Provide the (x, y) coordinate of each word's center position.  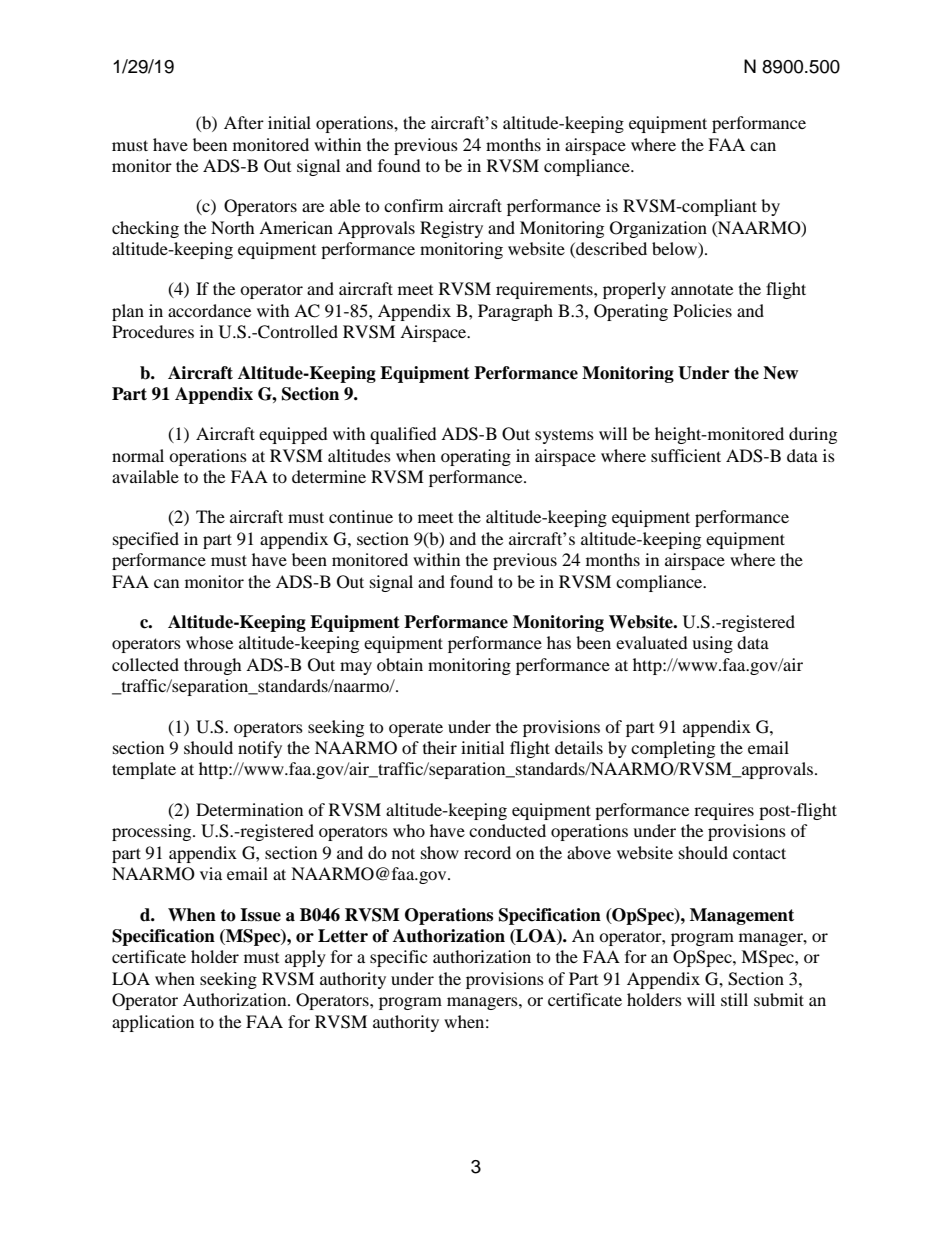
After (244, 122)
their (440, 747)
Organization (658, 229)
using (712, 644)
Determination (249, 809)
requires (724, 811)
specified (146, 540)
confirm (413, 205)
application (153, 1023)
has (559, 642)
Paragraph (515, 312)
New (780, 373)
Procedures (153, 331)
